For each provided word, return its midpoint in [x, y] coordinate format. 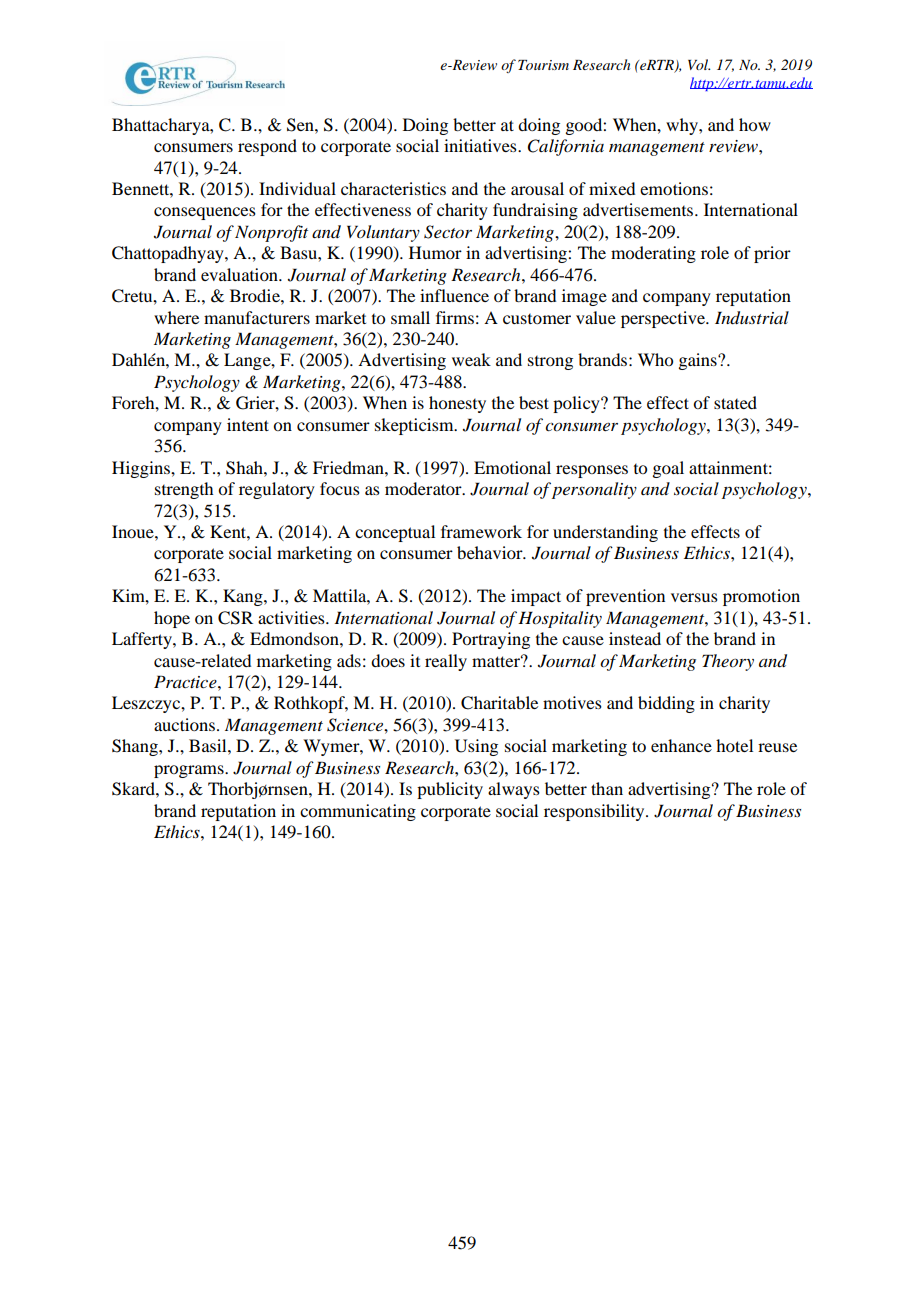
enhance [681, 745]
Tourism [543, 65]
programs [190, 771]
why [683, 126]
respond [267, 147]
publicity [450, 790]
